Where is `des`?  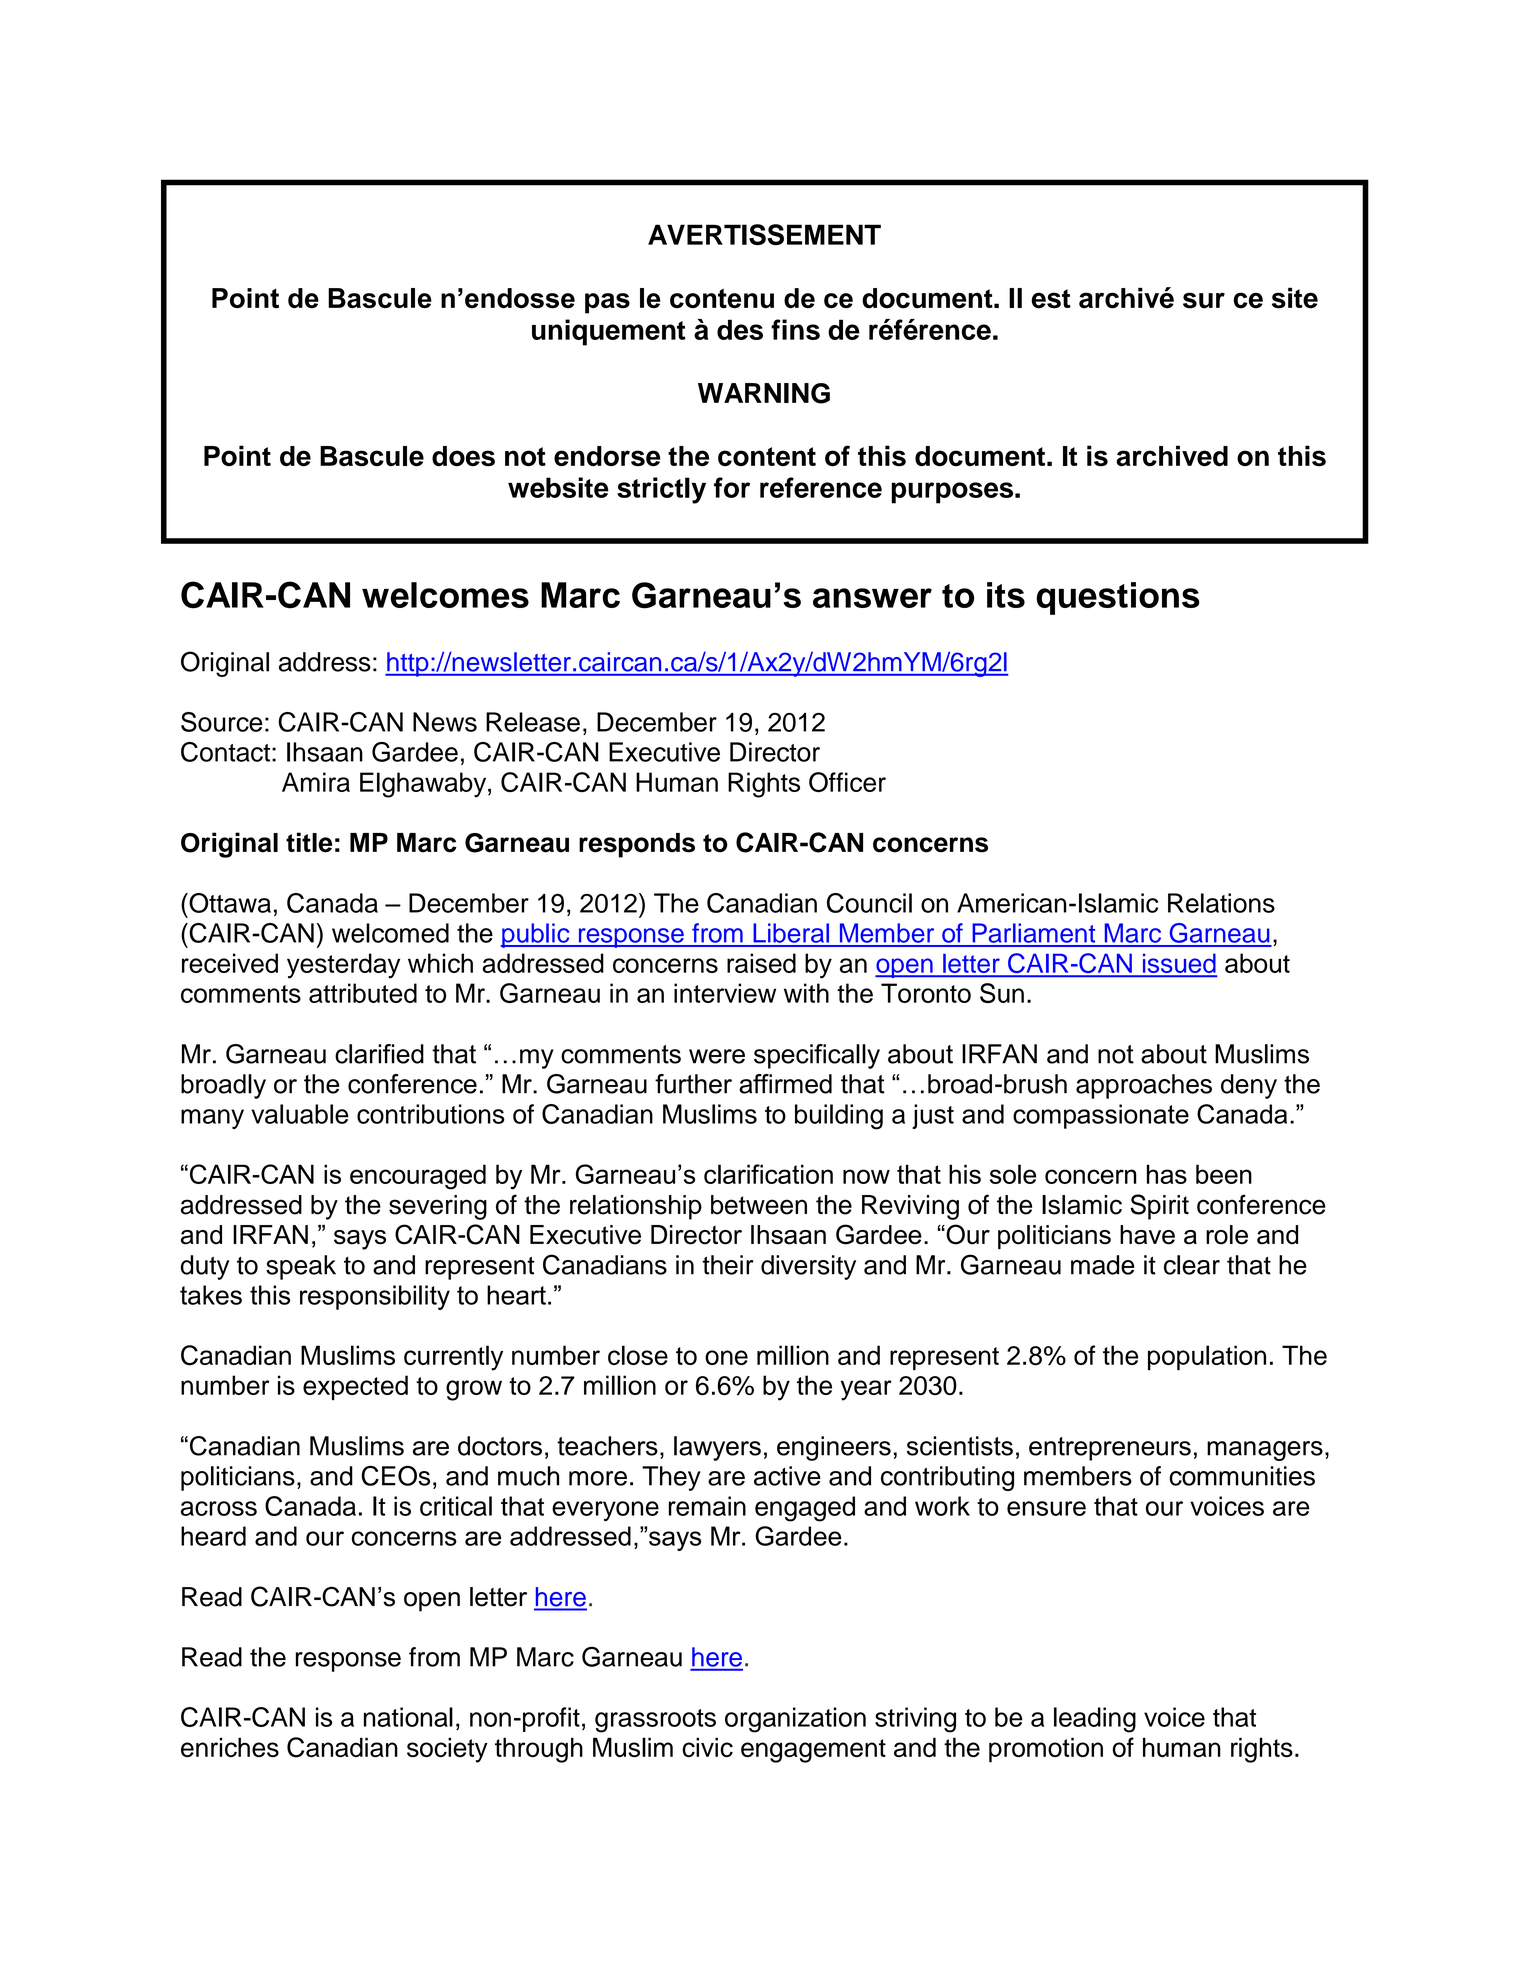
des is located at coordinates (740, 329).
